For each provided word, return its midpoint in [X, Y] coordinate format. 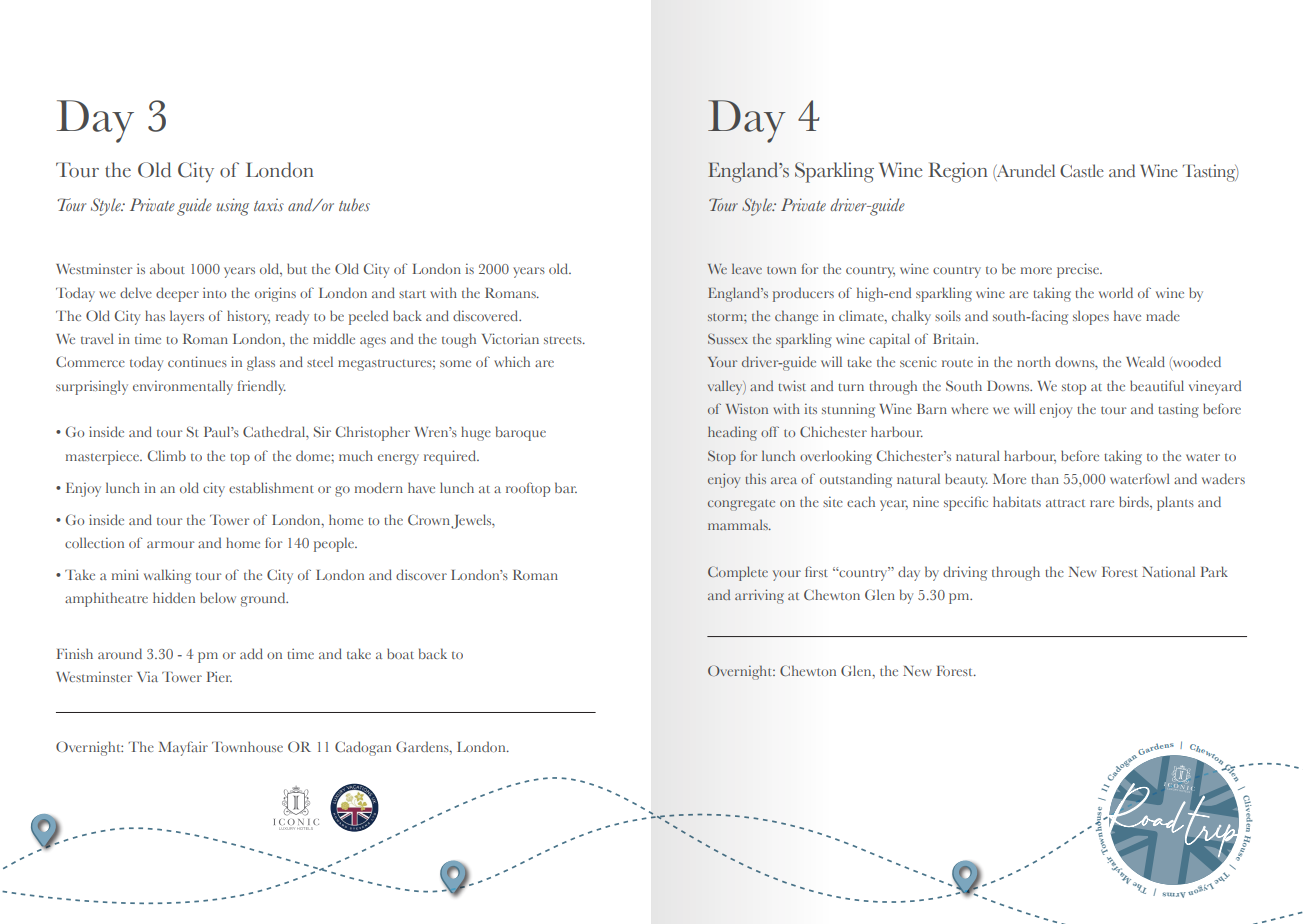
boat [400, 653]
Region [958, 172]
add [251, 653]
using [233, 207]
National [1168, 571]
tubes [354, 204]
